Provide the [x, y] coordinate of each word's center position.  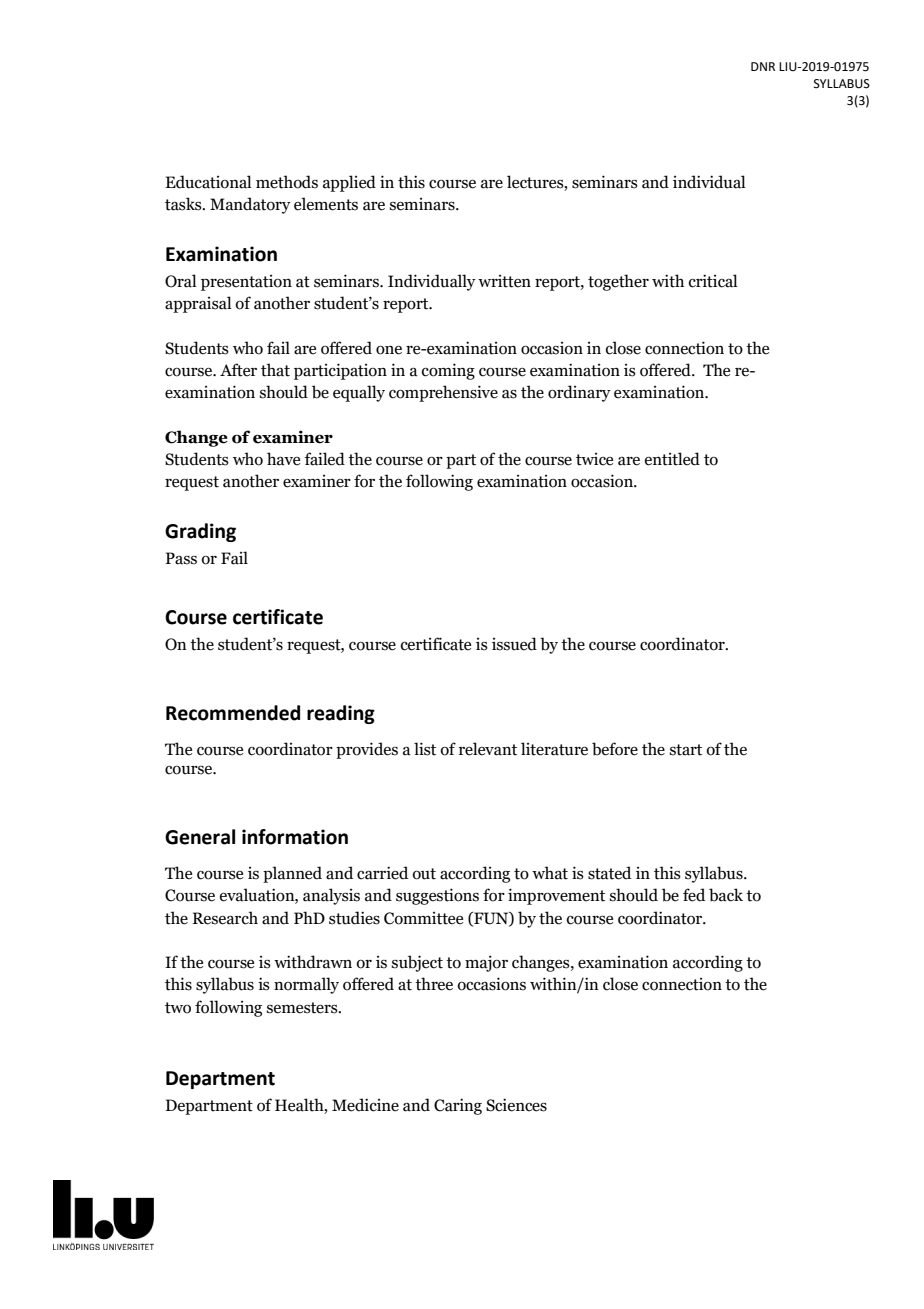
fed [694, 895]
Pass [181, 558]
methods [287, 182]
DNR [763, 66]
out [424, 874]
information [295, 837]
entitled [672, 459]
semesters [303, 1008]
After [238, 370]
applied [349, 183]
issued [514, 644]
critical [713, 281]
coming [448, 371]
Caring [458, 1106]
